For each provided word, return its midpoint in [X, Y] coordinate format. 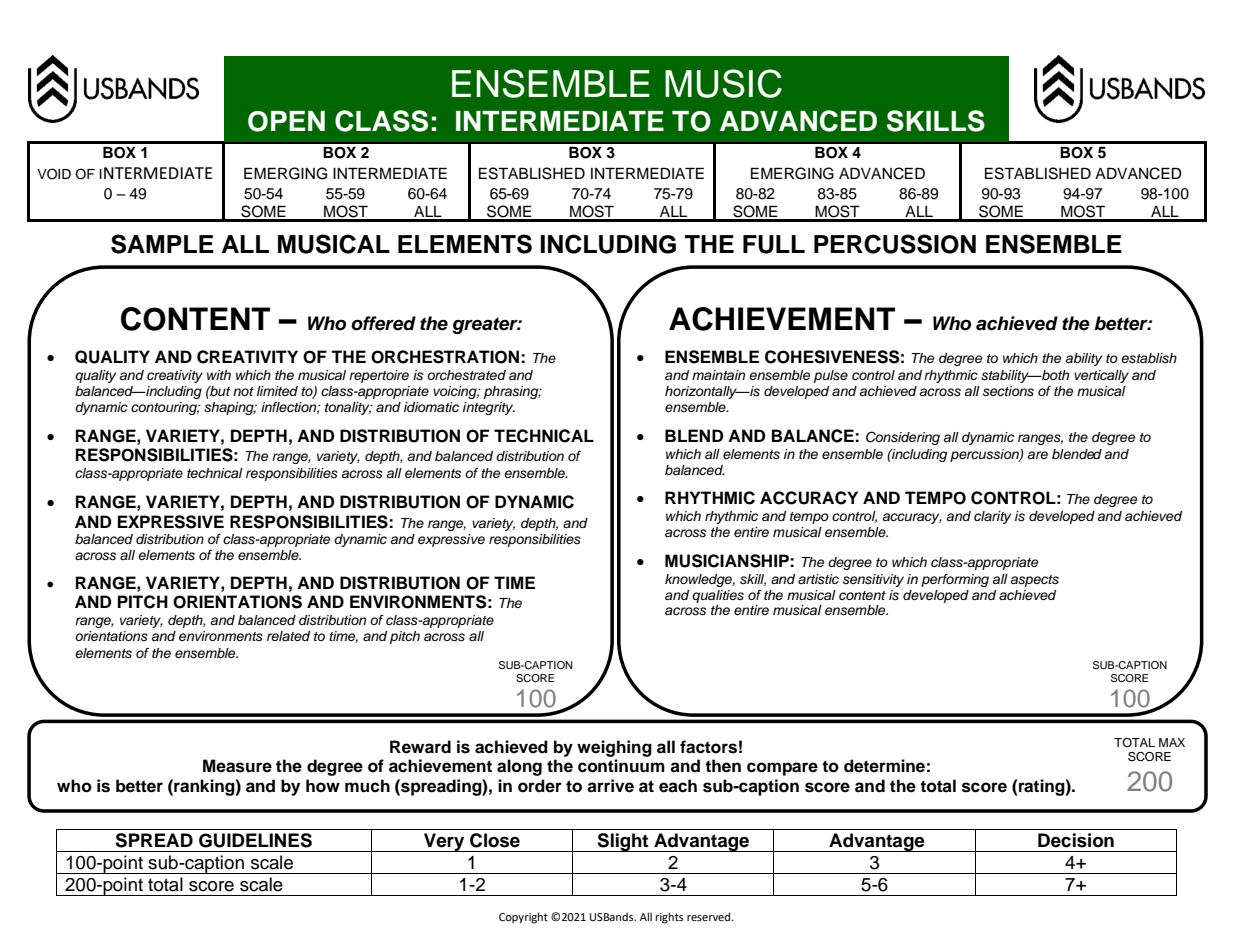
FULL [774, 244]
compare [782, 769]
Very [444, 842]
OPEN [286, 121]
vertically [1101, 376]
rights [669, 918]
